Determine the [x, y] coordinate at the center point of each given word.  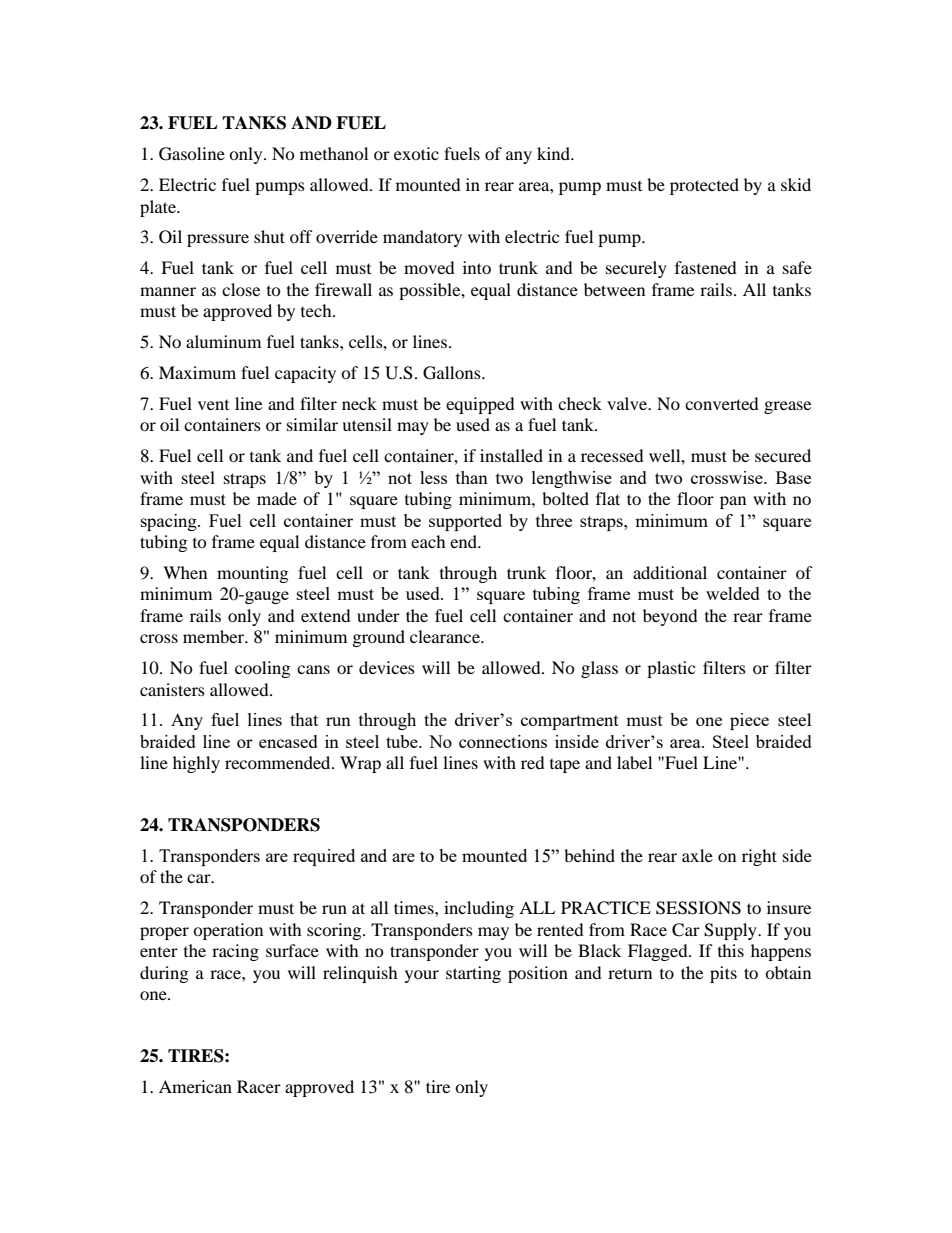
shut [269, 236]
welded [733, 593]
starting [473, 974]
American [195, 1086]
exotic [416, 153]
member [215, 636]
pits [723, 974]
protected [704, 186]
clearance [446, 636]
